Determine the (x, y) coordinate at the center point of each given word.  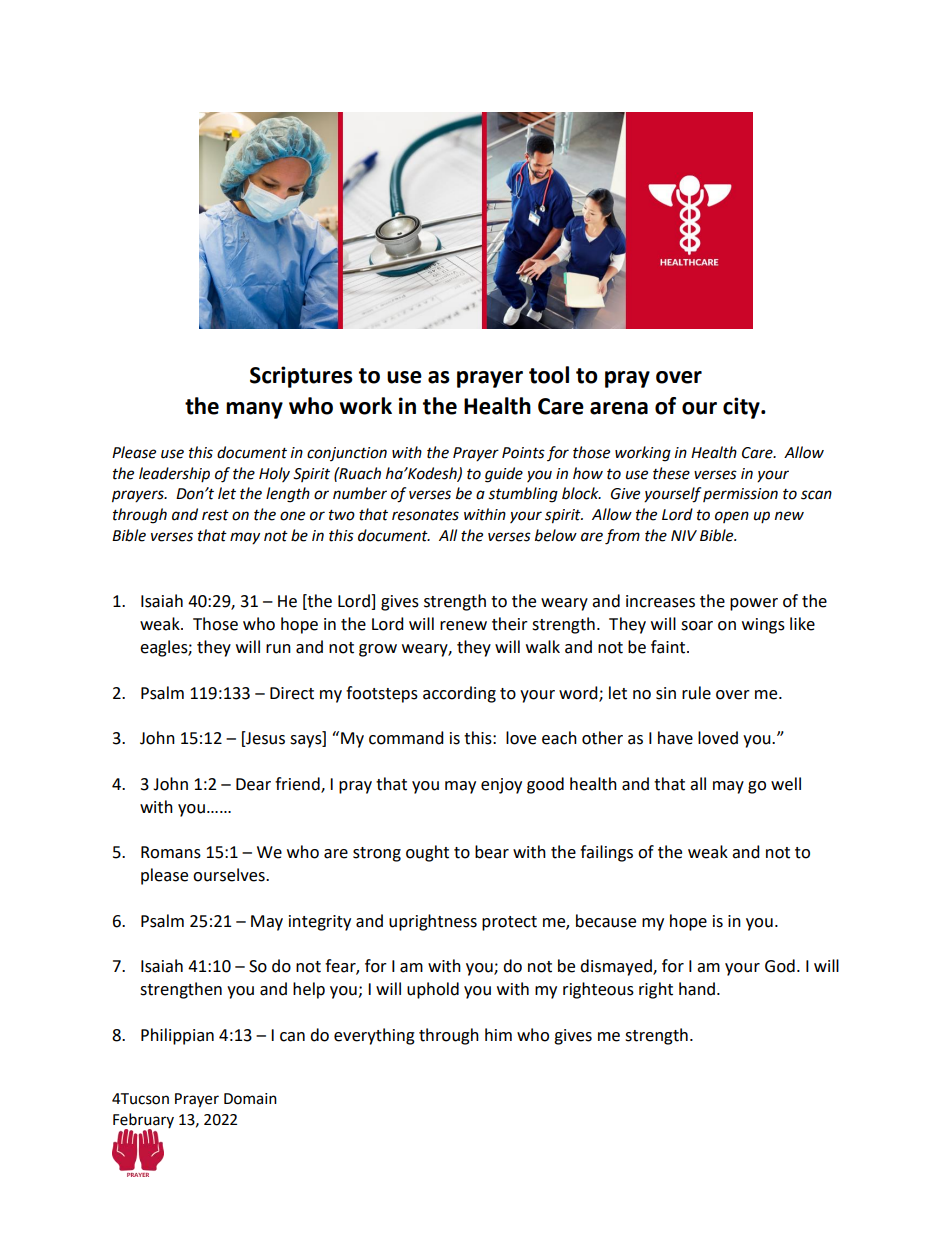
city (742, 408)
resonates (425, 515)
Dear (253, 784)
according (459, 694)
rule (696, 693)
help (309, 990)
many (254, 410)
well (786, 784)
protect (509, 923)
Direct (292, 693)
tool (549, 375)
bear (492, 852)
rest (215, 515)
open (732, 517)
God (780, 966)
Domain (250, 1099)
